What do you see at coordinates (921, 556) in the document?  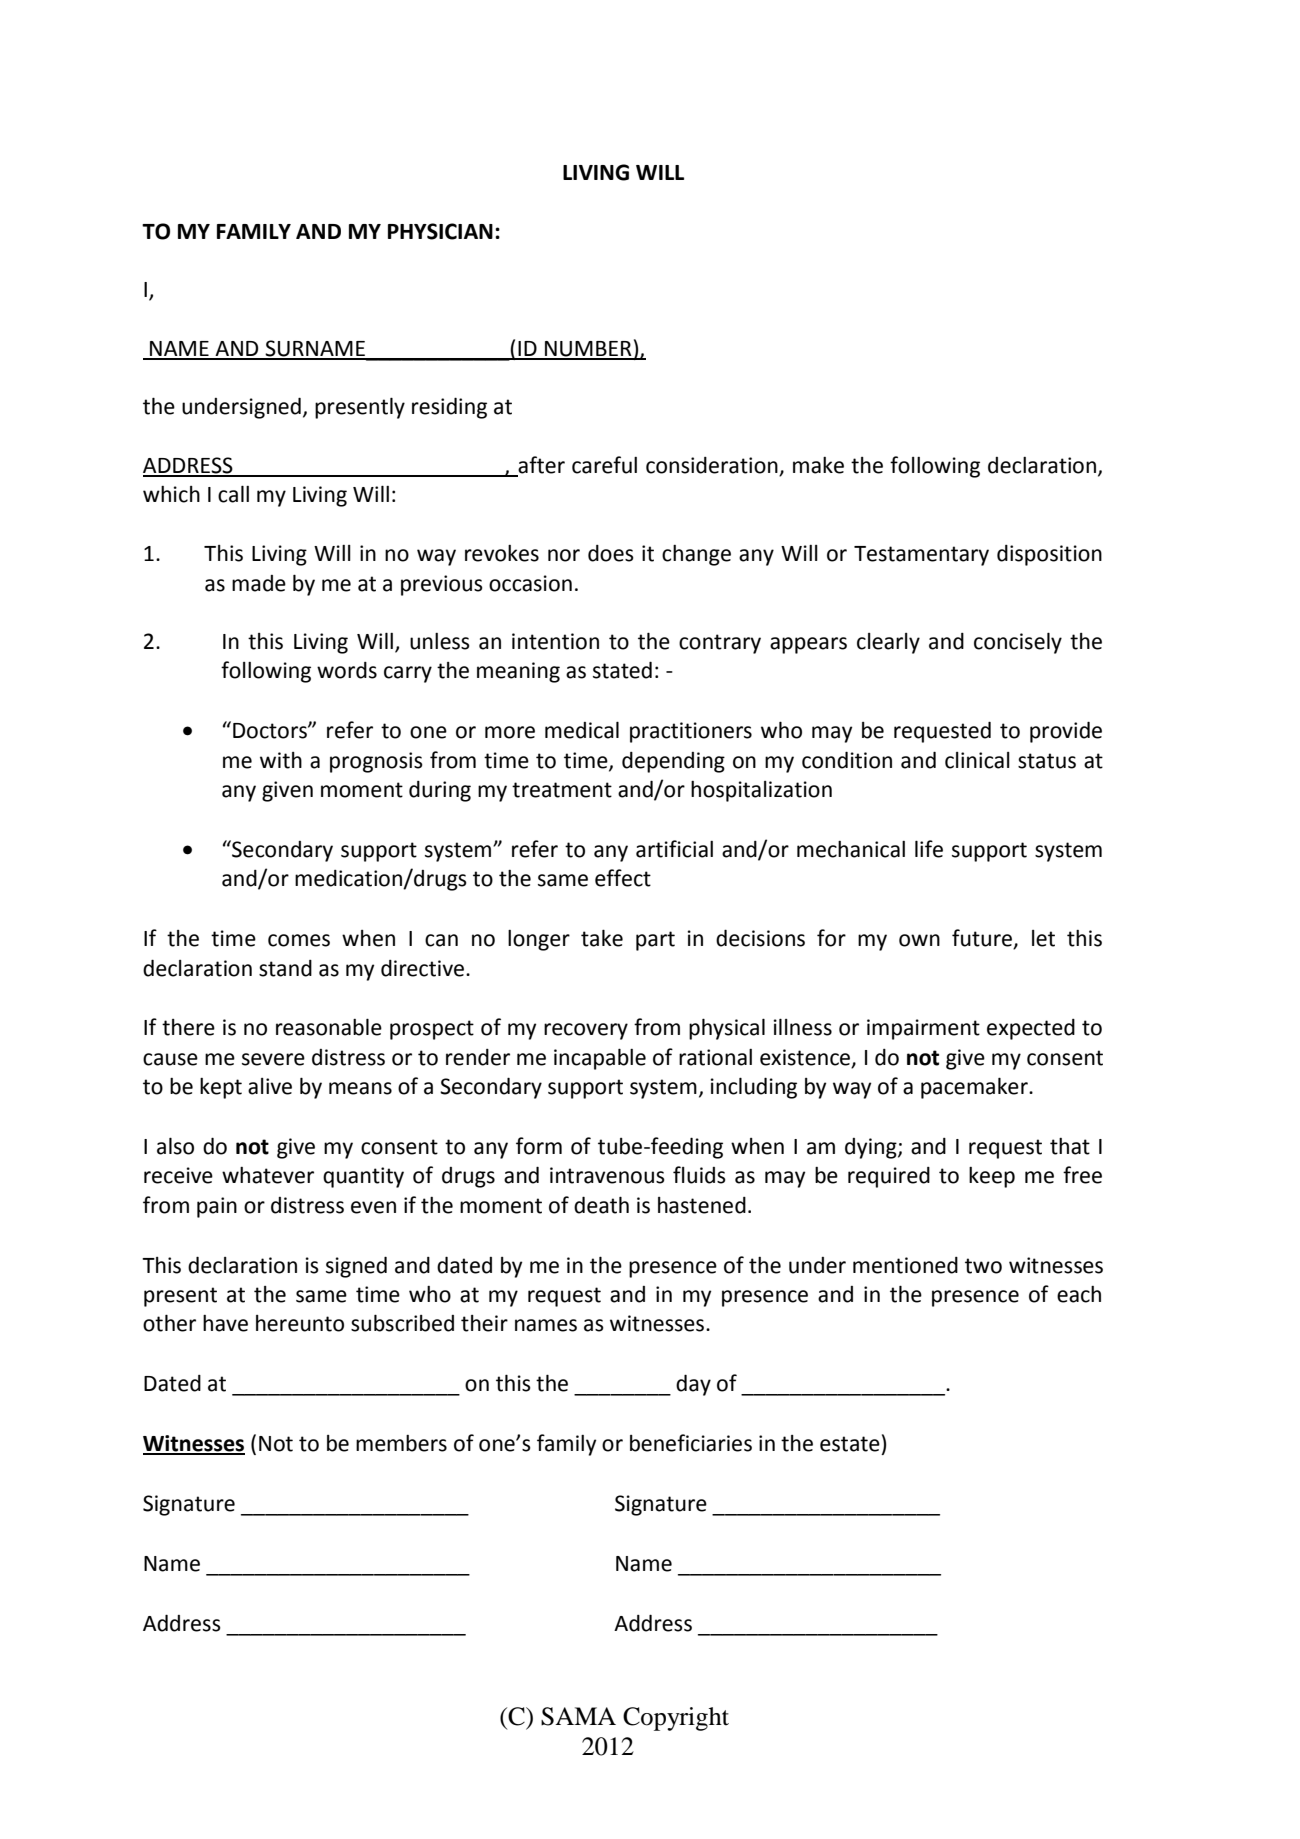 I see `Testamentary` at bounding box center [921, 556].
